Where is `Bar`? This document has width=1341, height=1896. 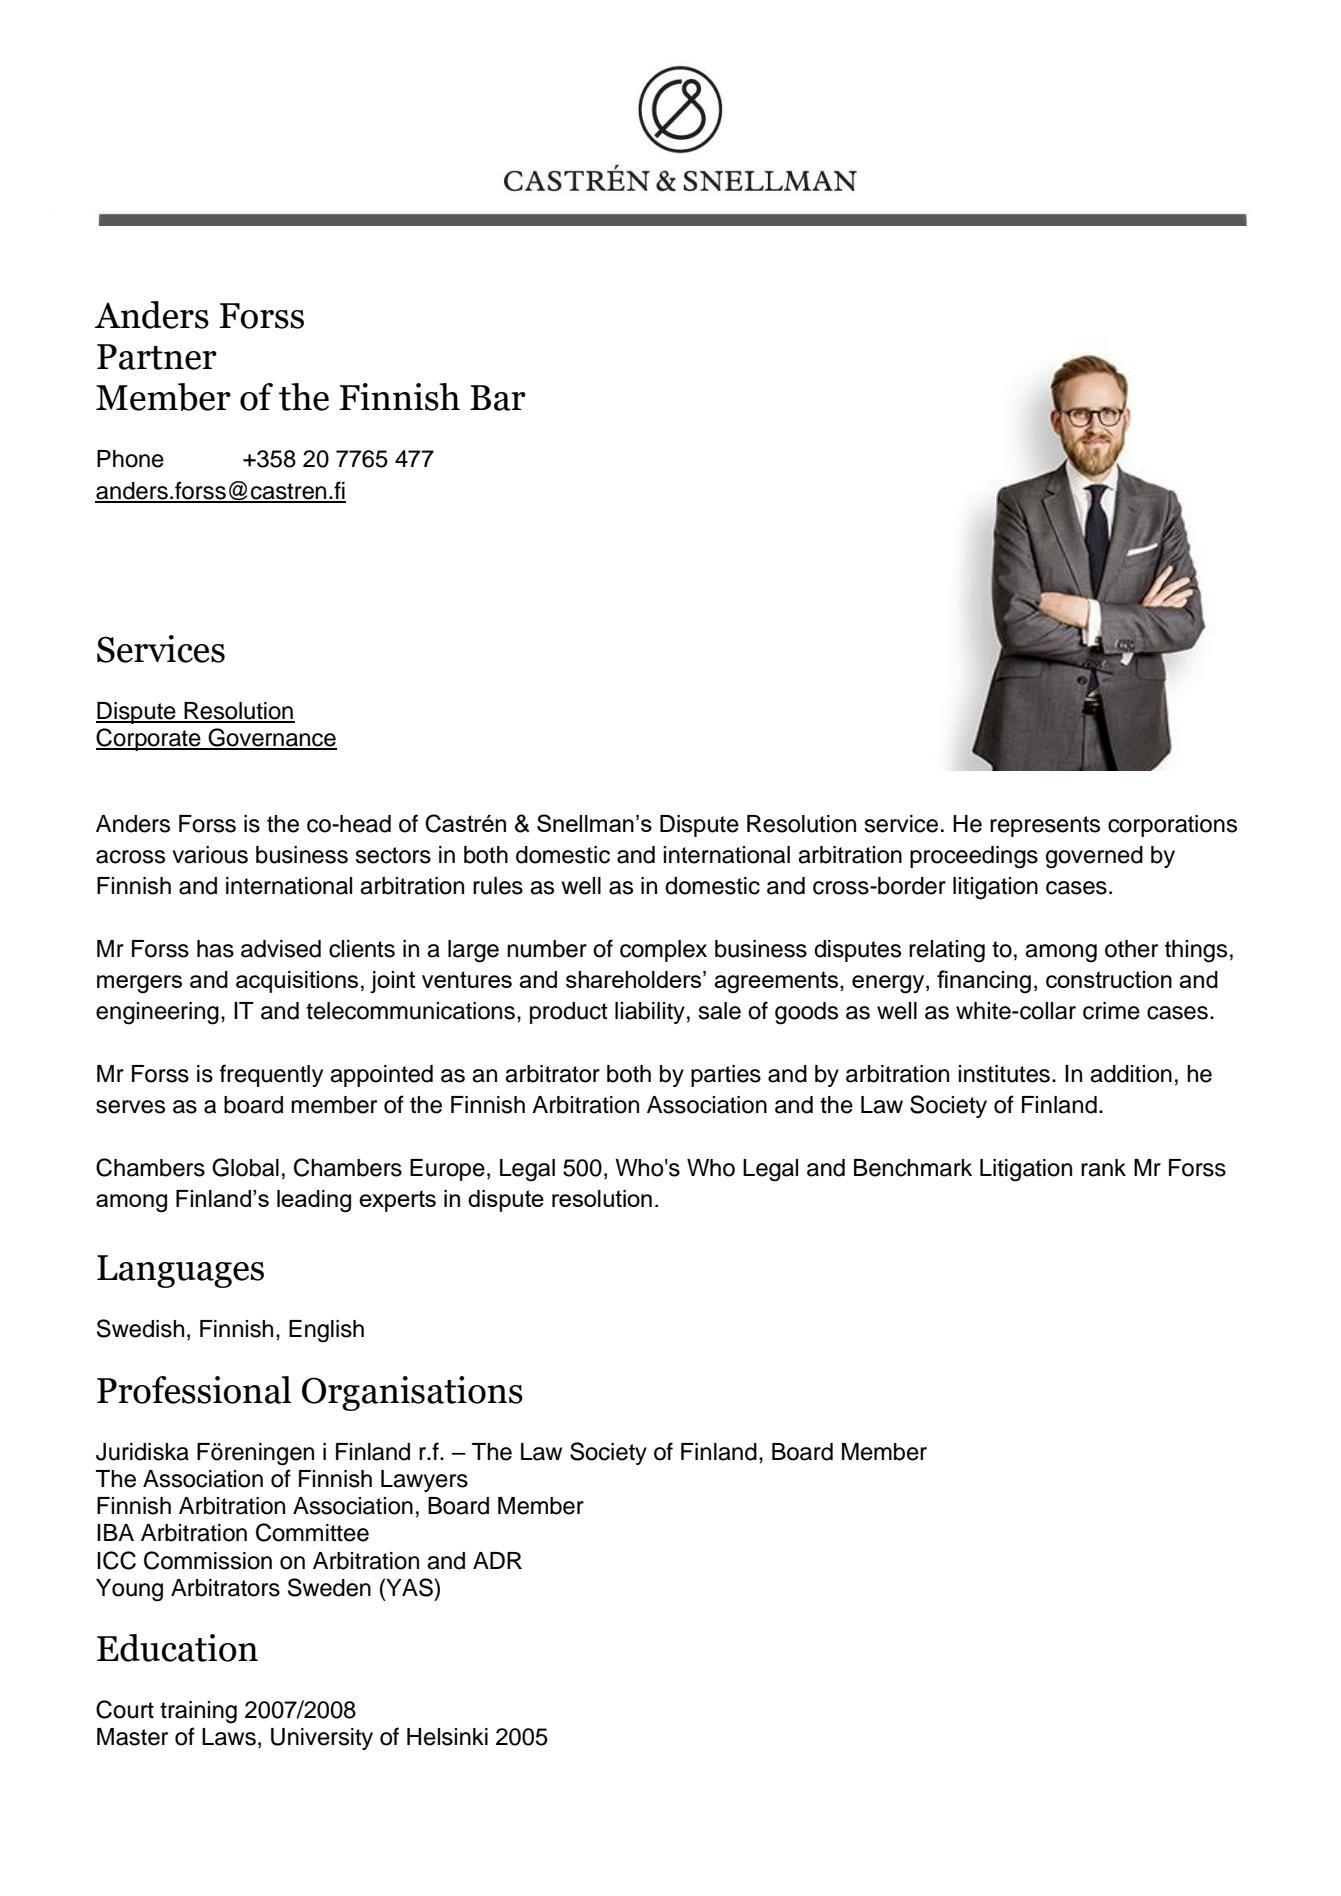 Bar is located at coordinates (498, 398).
